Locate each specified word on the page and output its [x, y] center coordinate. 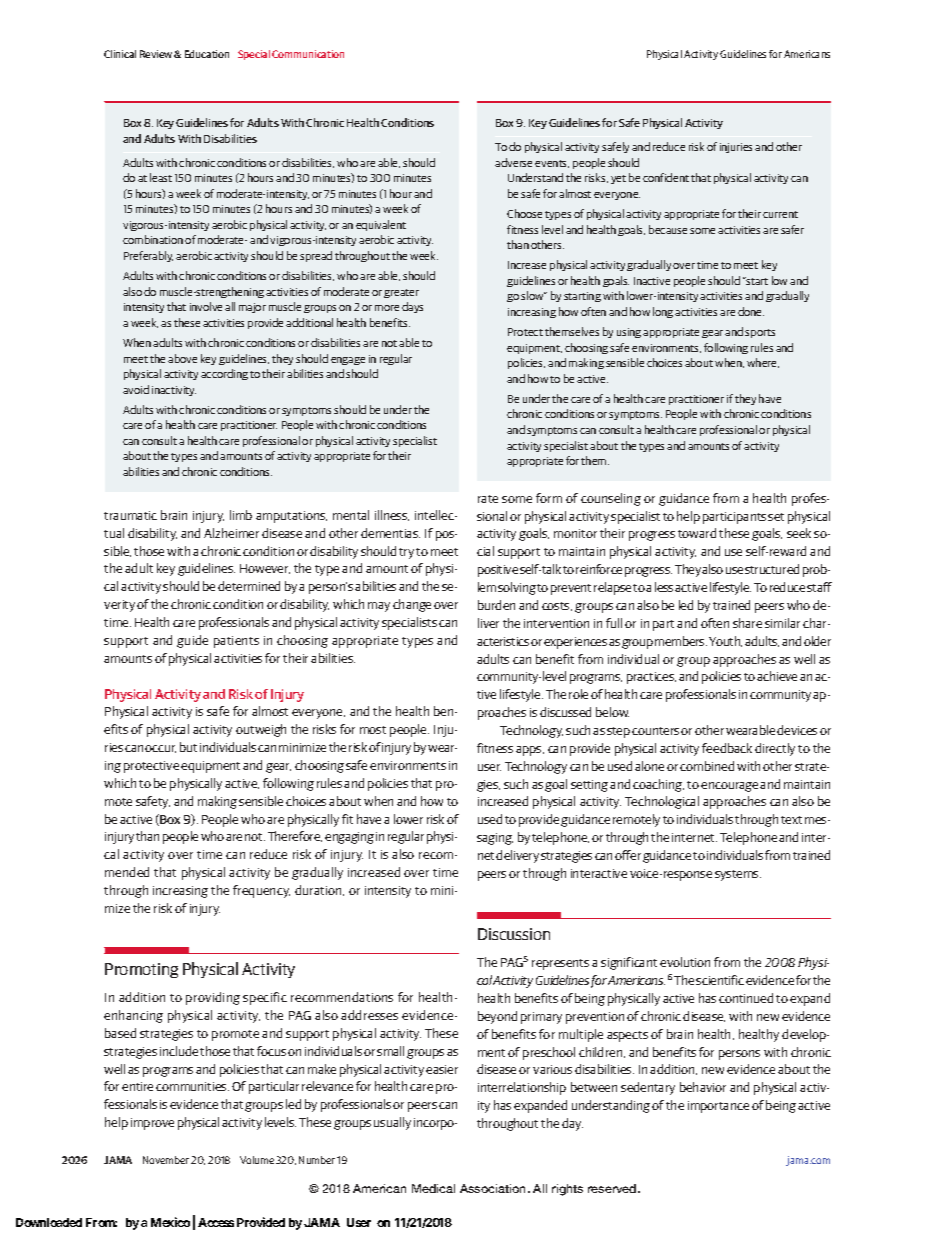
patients [236, 642]
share [747, 623]
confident [666, 177]
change [412, 605]
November [166, 1160]
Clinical [120, 54]
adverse [513, 162]
